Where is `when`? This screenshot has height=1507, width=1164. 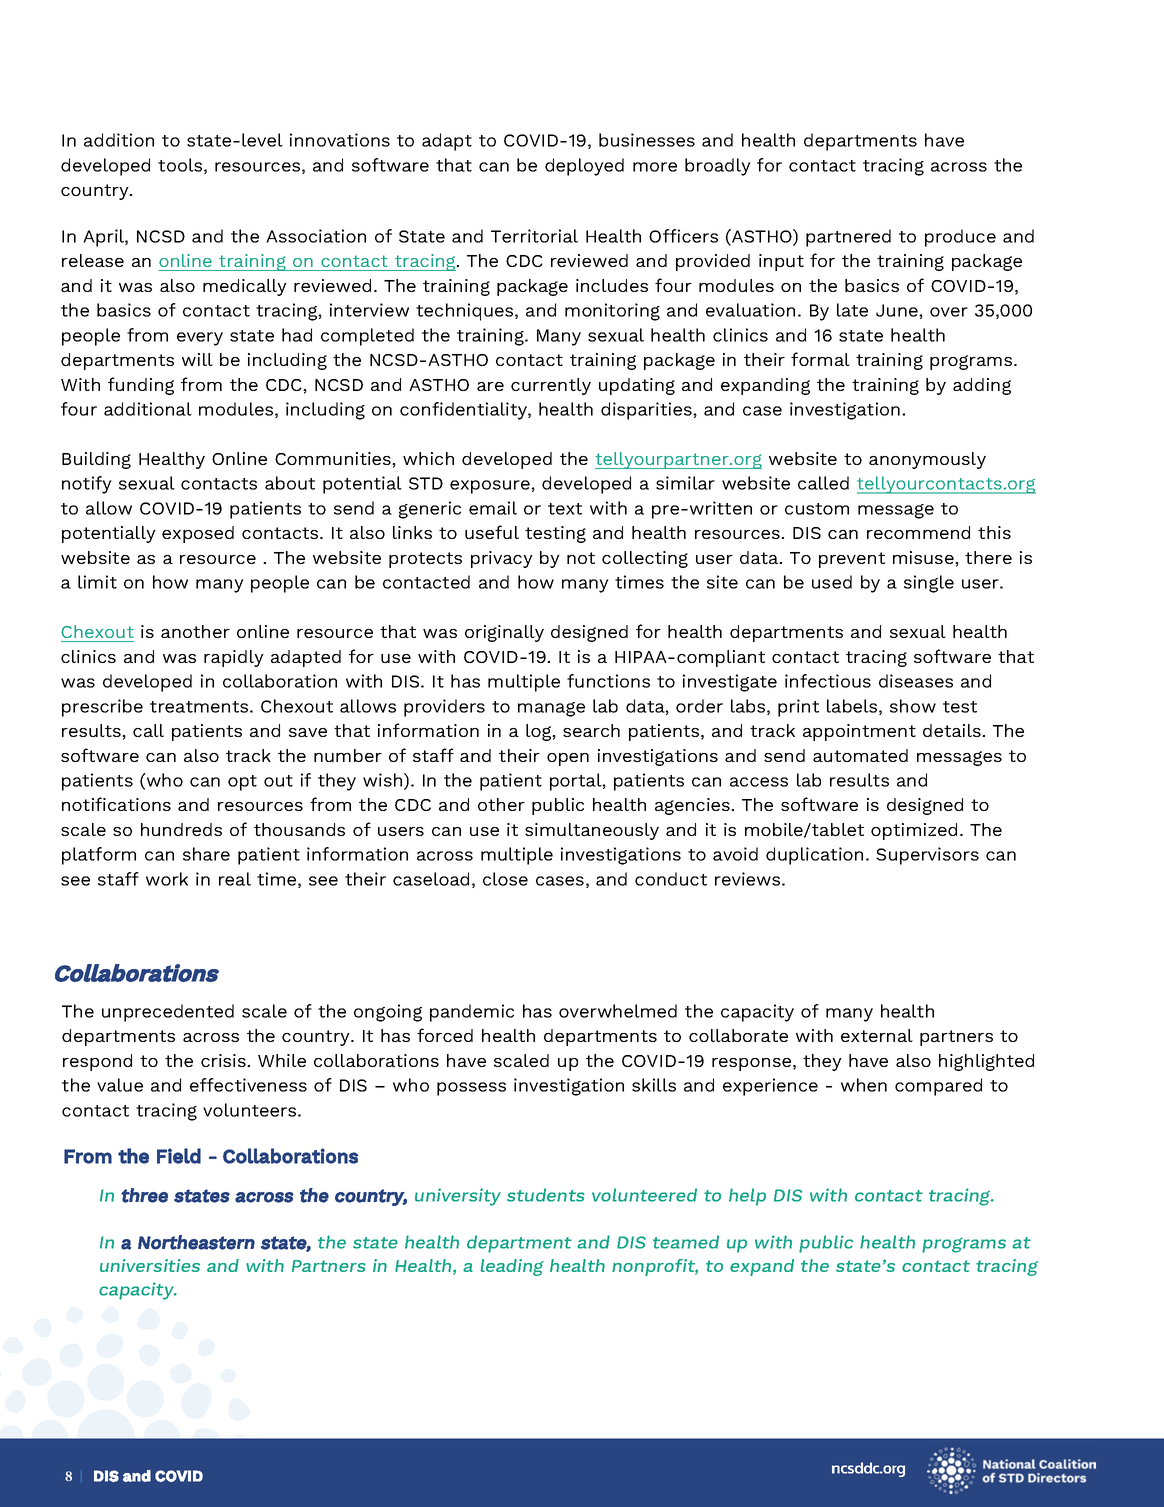 when is located at coordinates (864, 1085).
